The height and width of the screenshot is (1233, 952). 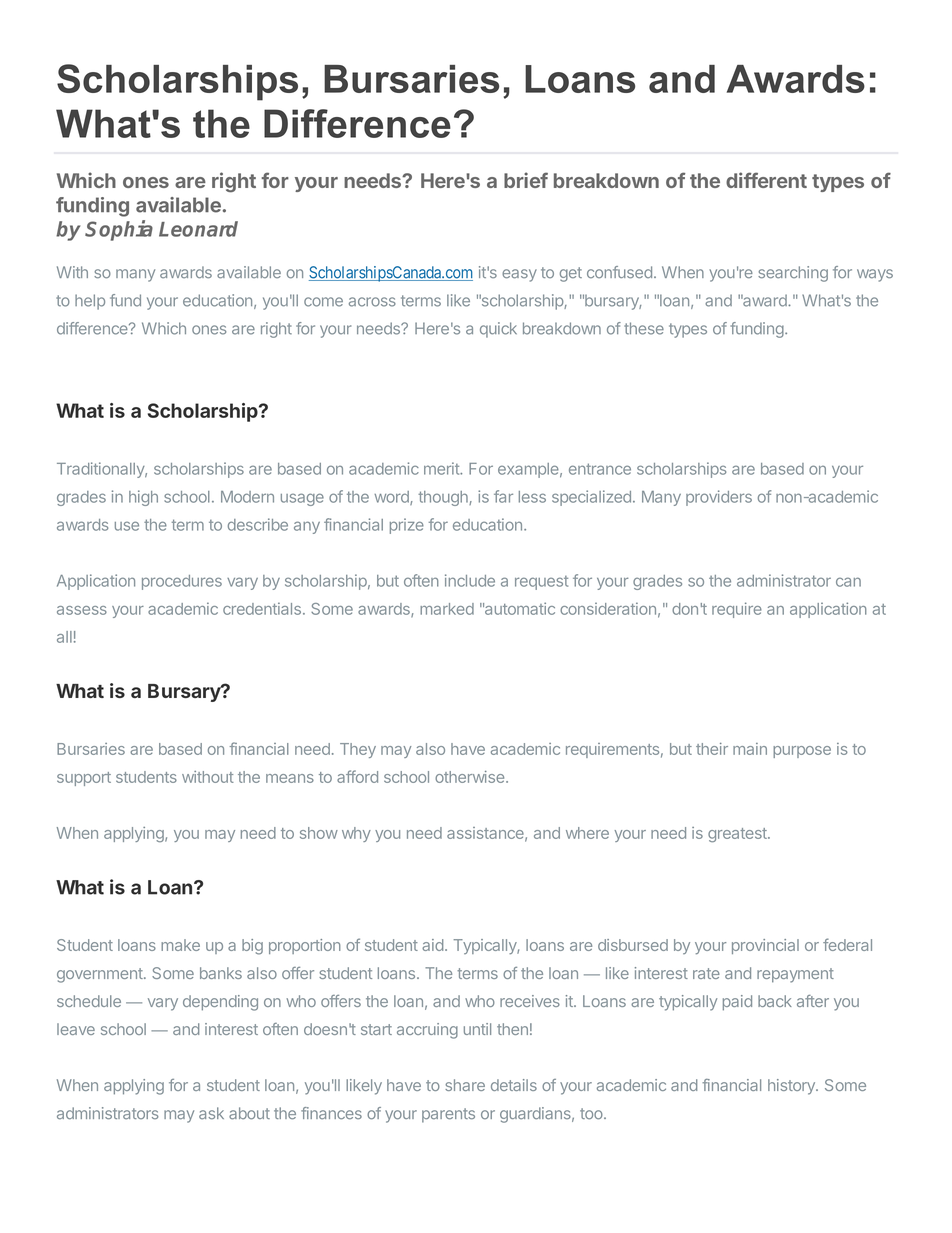 What do you see at coordinates (526, 180) in the screenshot?
I see `brief` at bounding box center [526, 180].
